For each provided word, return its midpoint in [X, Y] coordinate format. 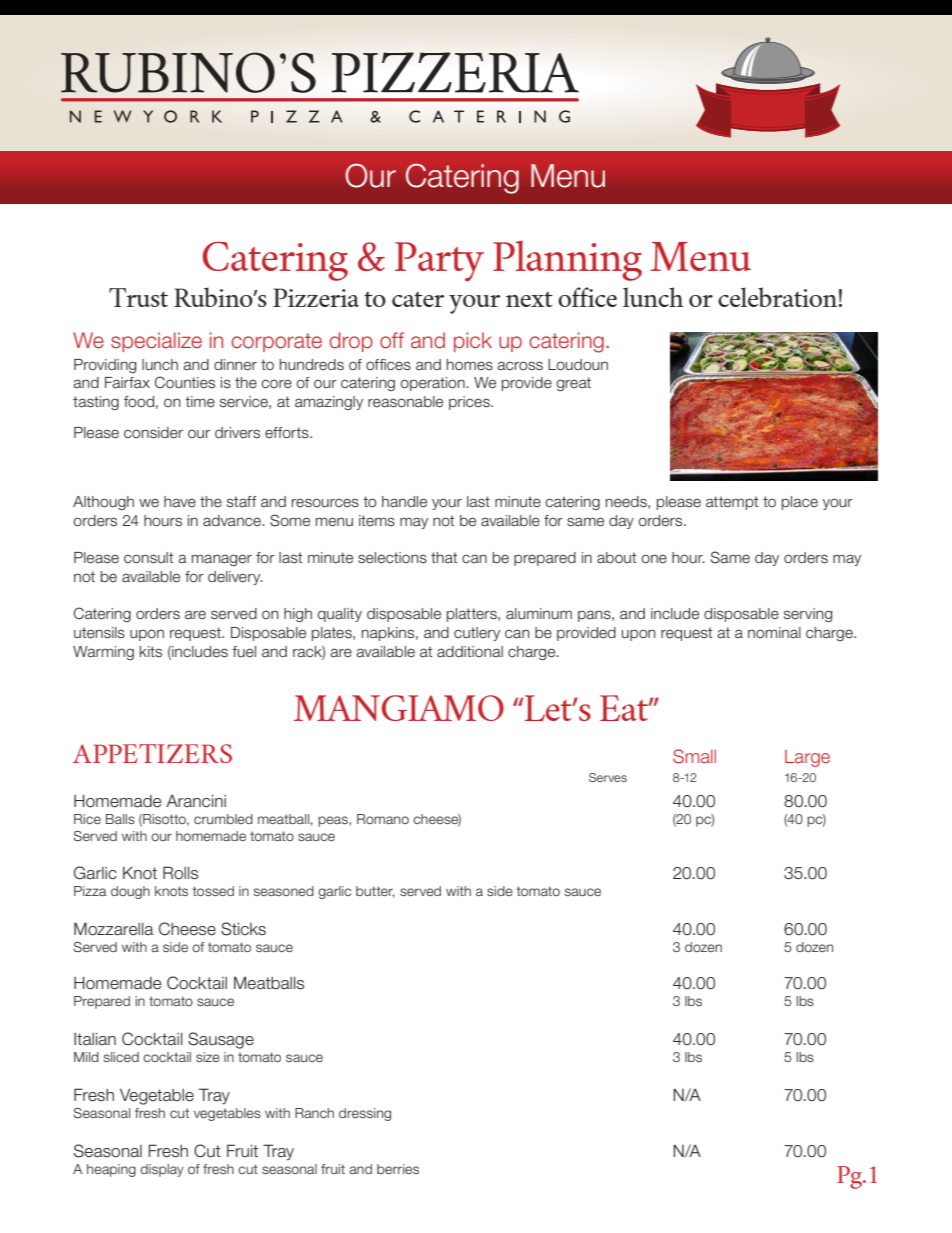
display [162, 1170]
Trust [138, 297]
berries [398, 1169]
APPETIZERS [152, 753]
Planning [567, 261]
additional [470, 652]
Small [694, 756]
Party [439, 262]
